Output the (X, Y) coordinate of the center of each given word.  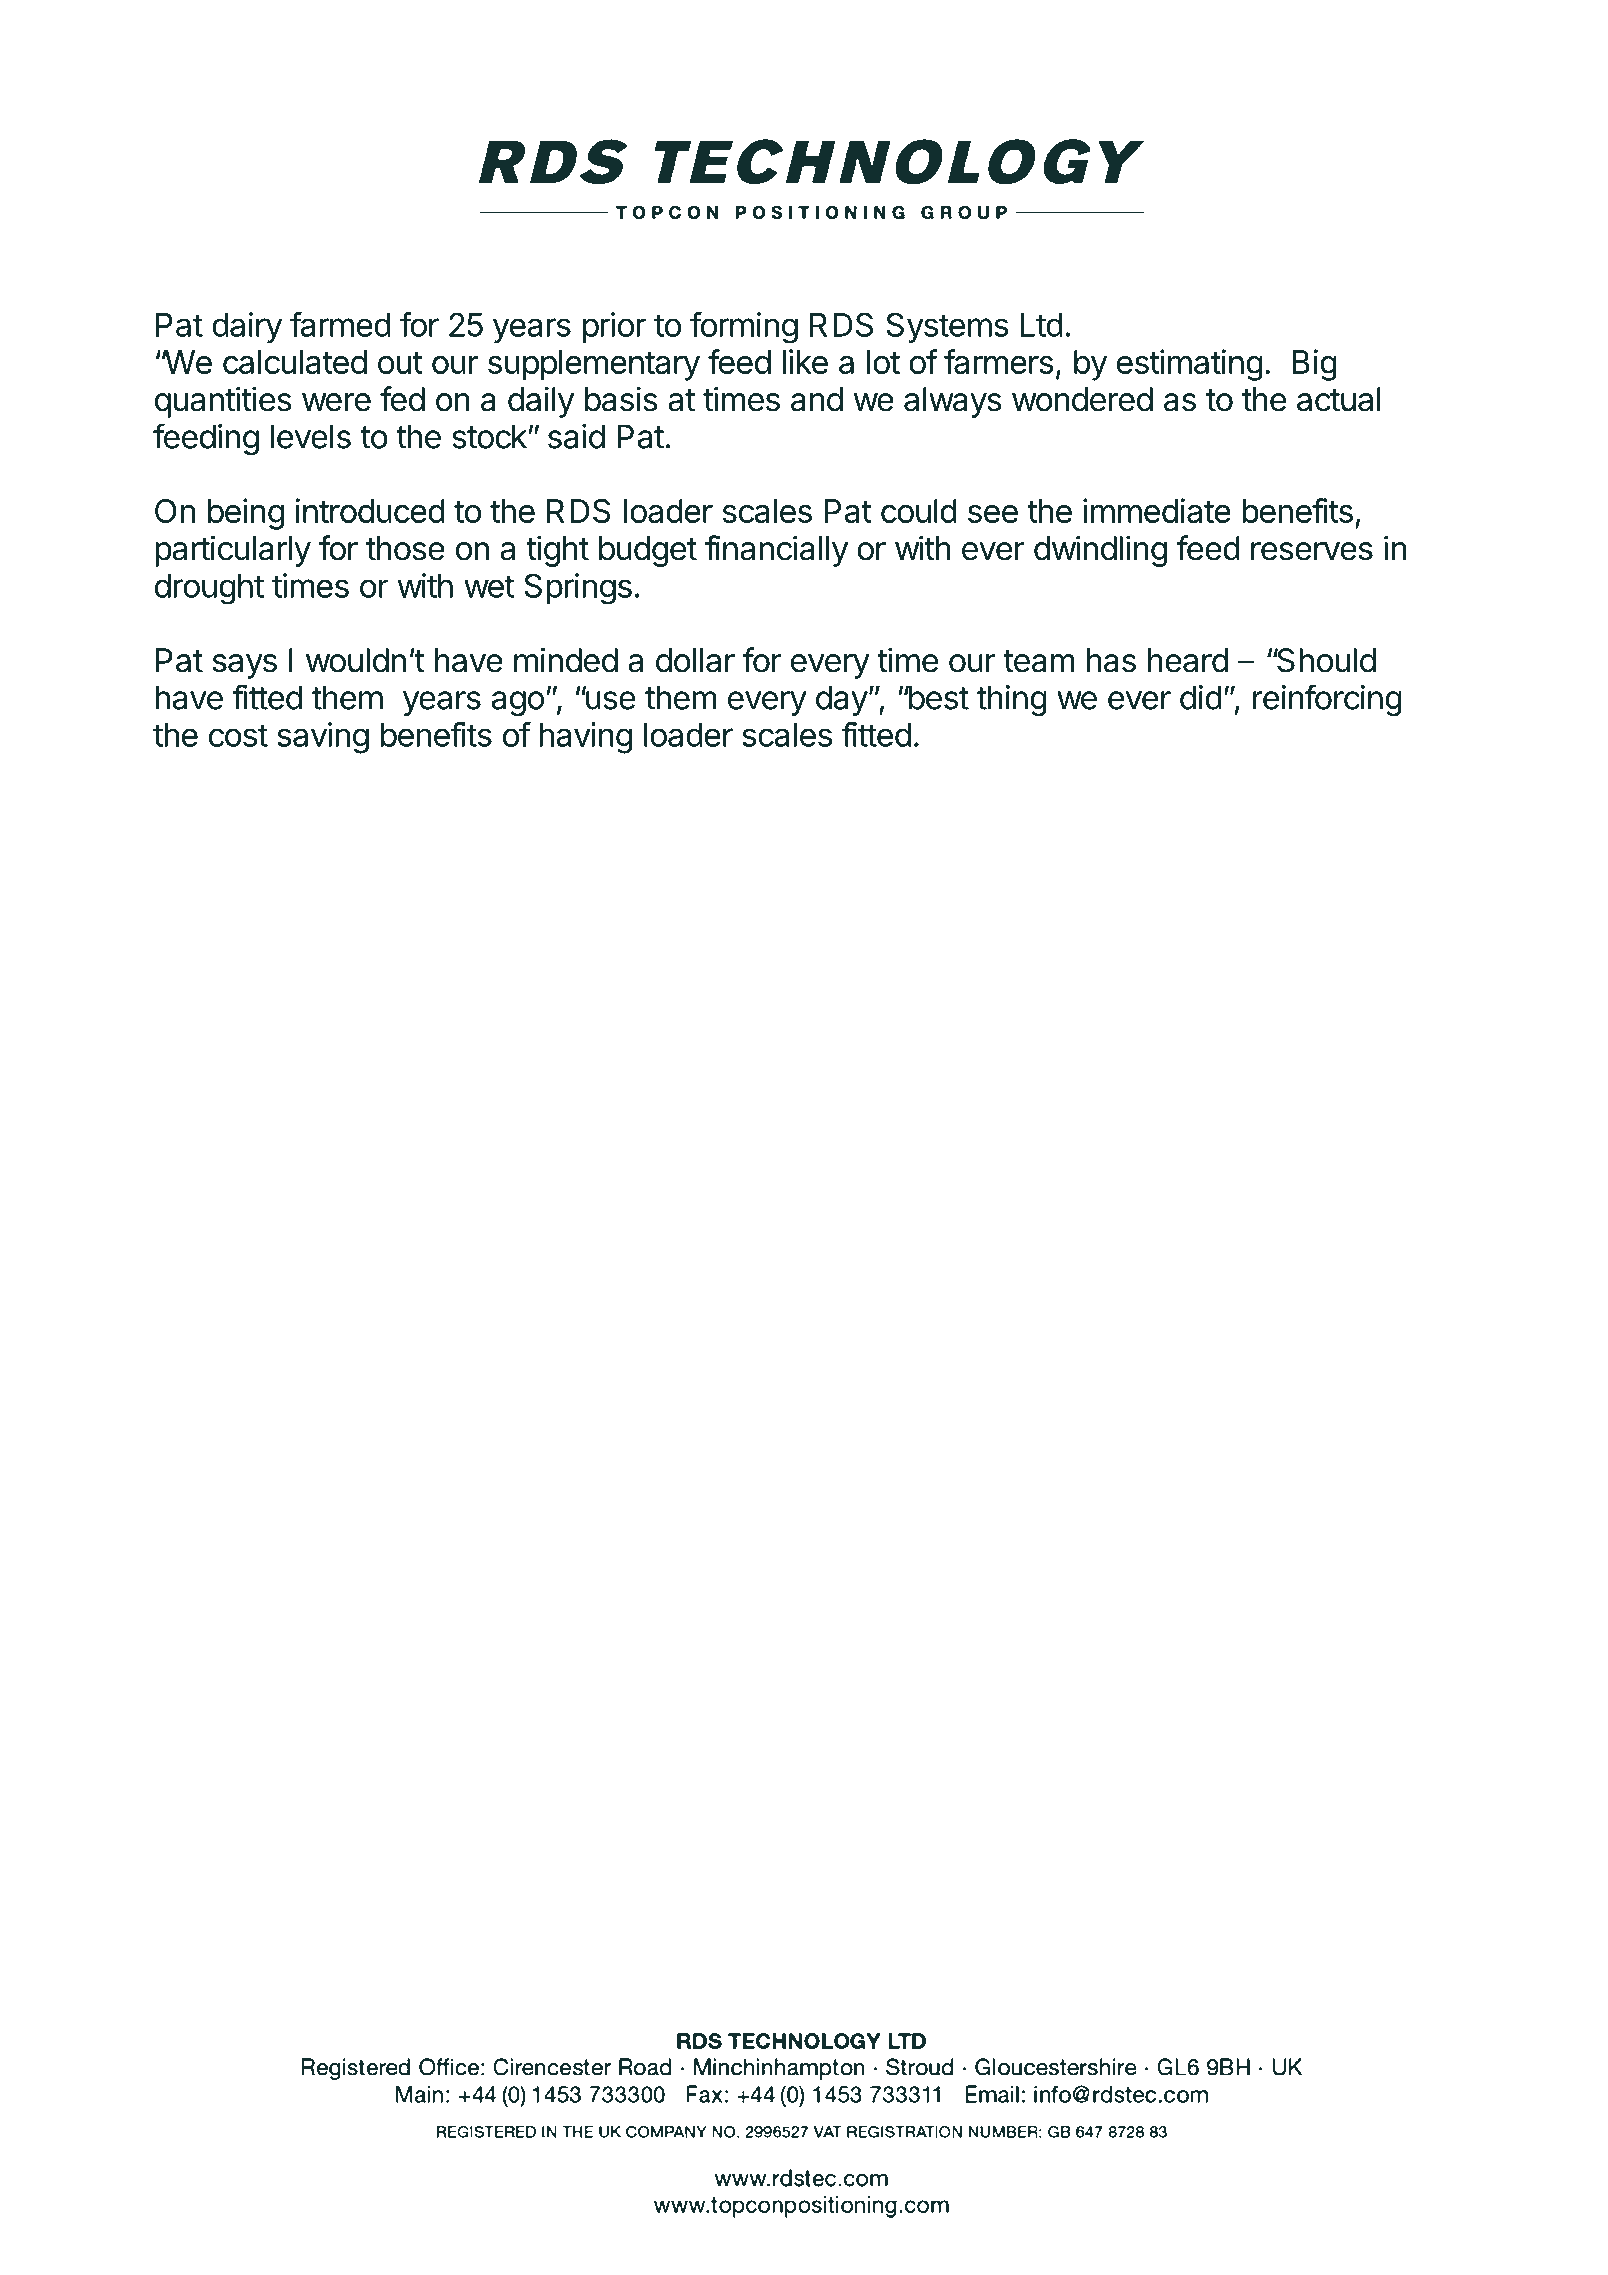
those (405, 548)
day (842, 700)
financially (776, 551)
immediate (1157, 510)
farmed (340, 324)
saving (323, 738)
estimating (1190, 365)
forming (744, 327)
